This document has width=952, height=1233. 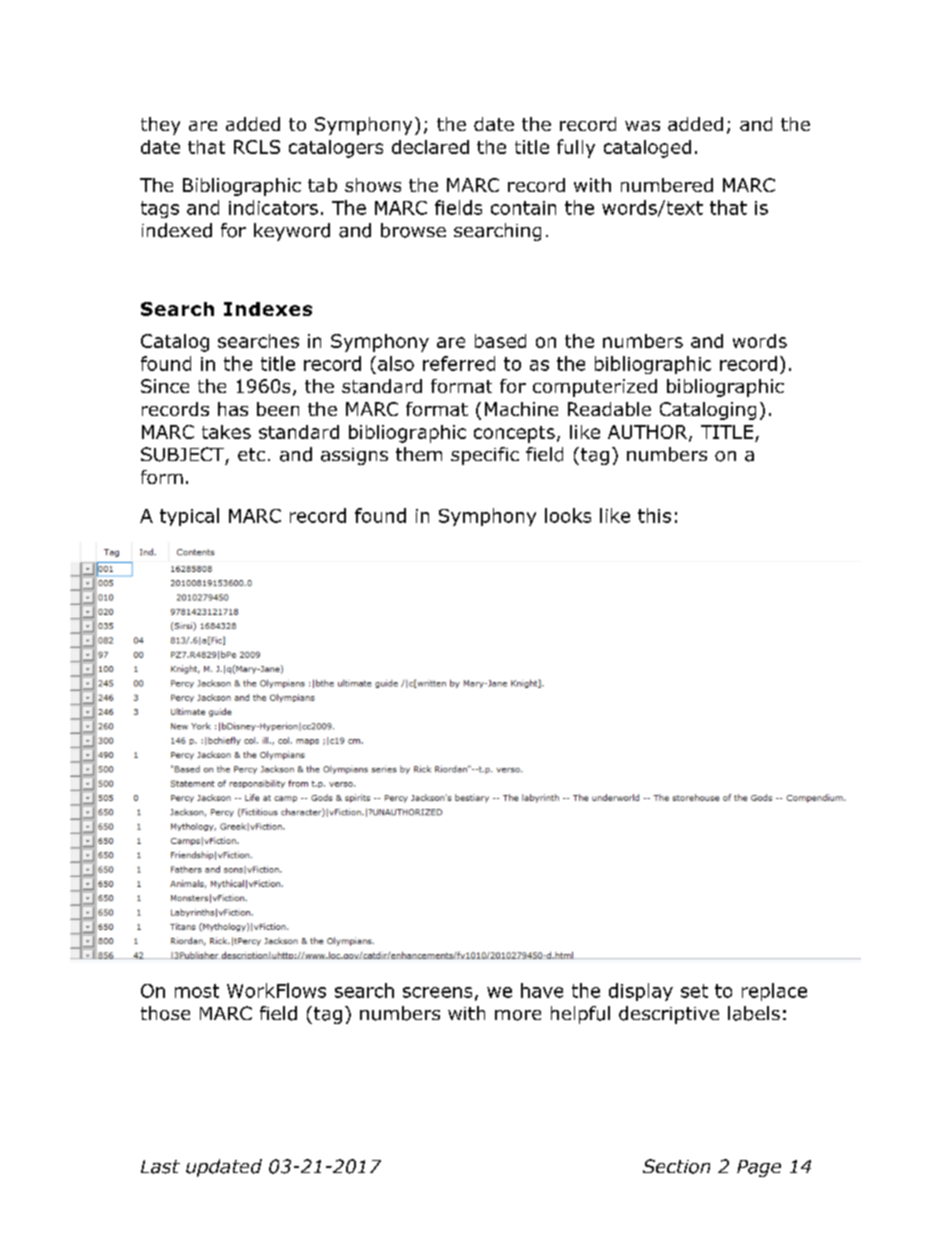 I want to click on typical, so click(x=189, y=517).
